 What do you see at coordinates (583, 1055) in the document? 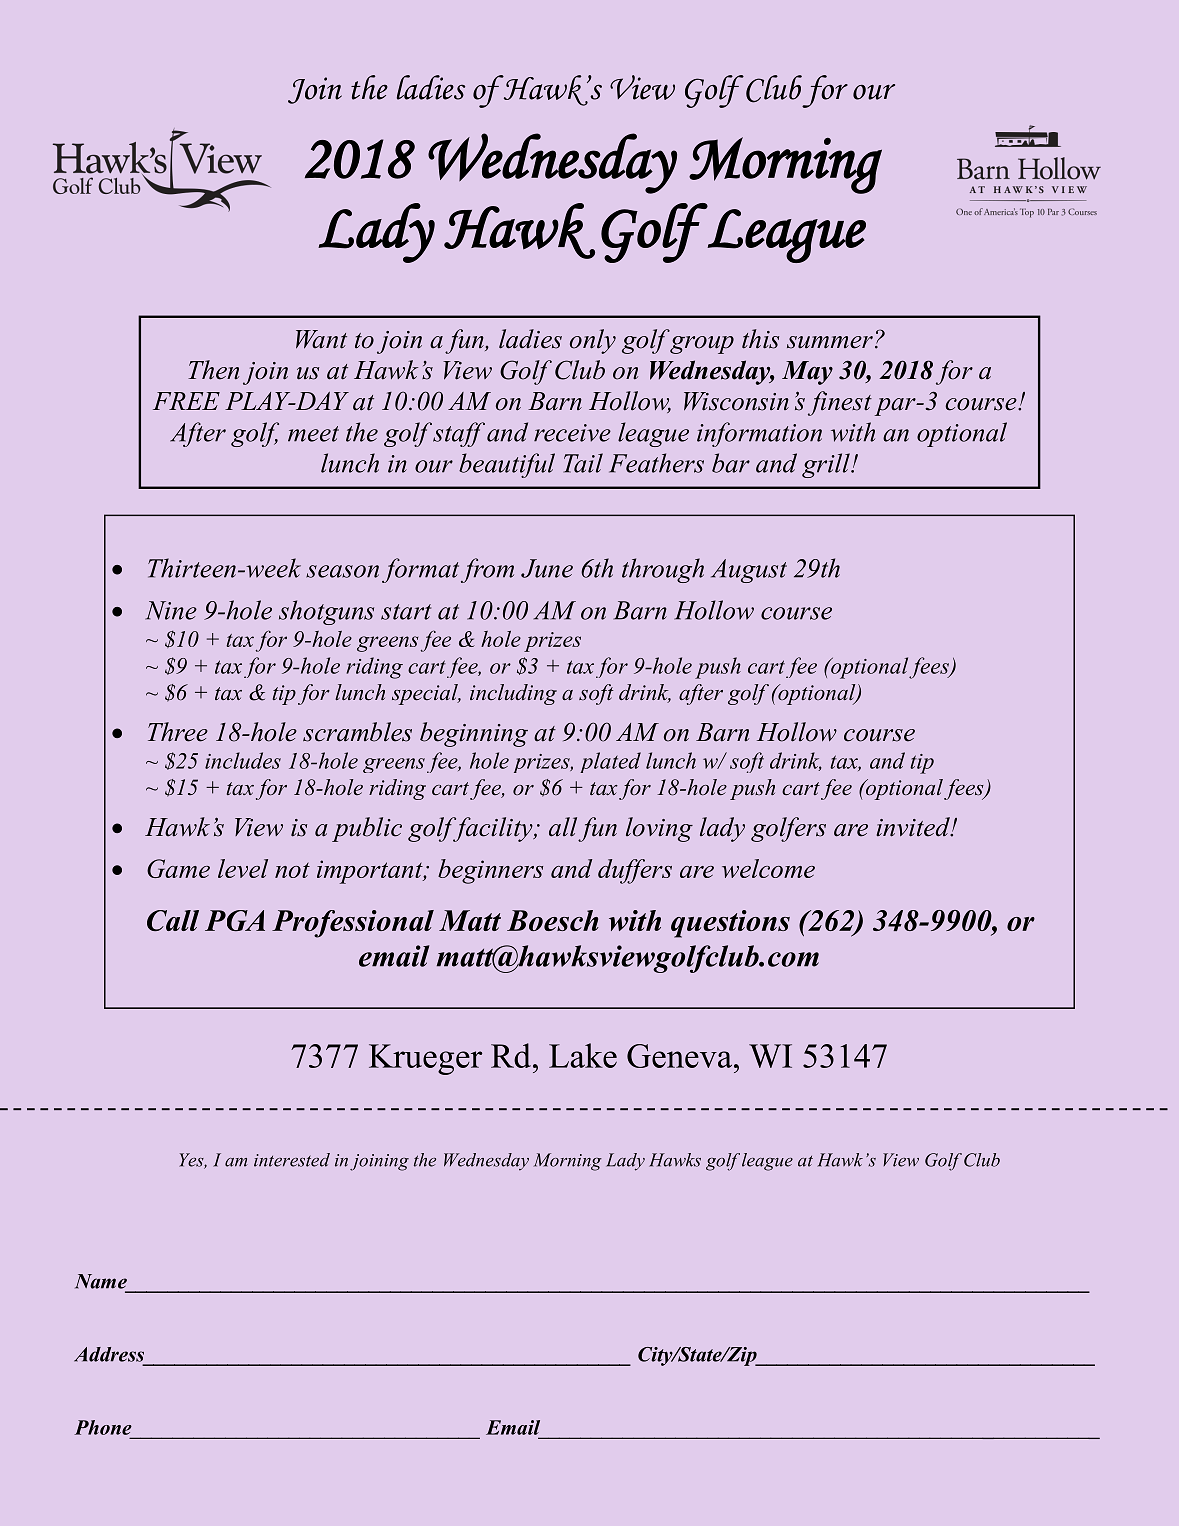
I see `Lake` at bounding box center [583, 1055].
